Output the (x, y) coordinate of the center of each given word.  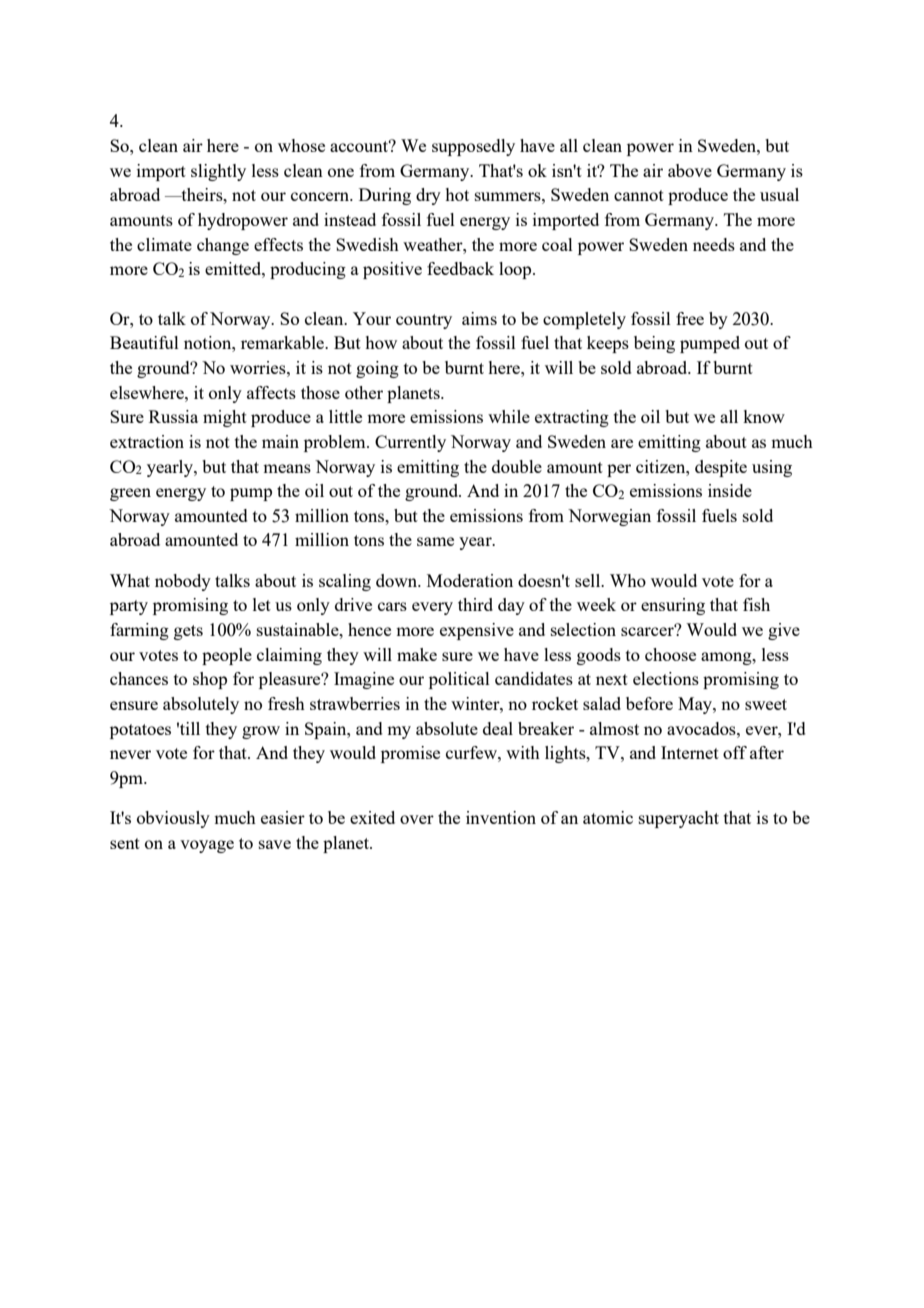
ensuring (673, 606)
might (225, 418)
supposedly (473, 147)
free (690, 318)
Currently (410, 443)
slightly (218, 172)
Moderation (470, 580)
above (690, 170)
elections (666, 678)
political (459, 680)
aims (479, 318)
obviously (173, 819)
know (764, 416)
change (223, 246)
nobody (183, 582)
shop (210, 680)
